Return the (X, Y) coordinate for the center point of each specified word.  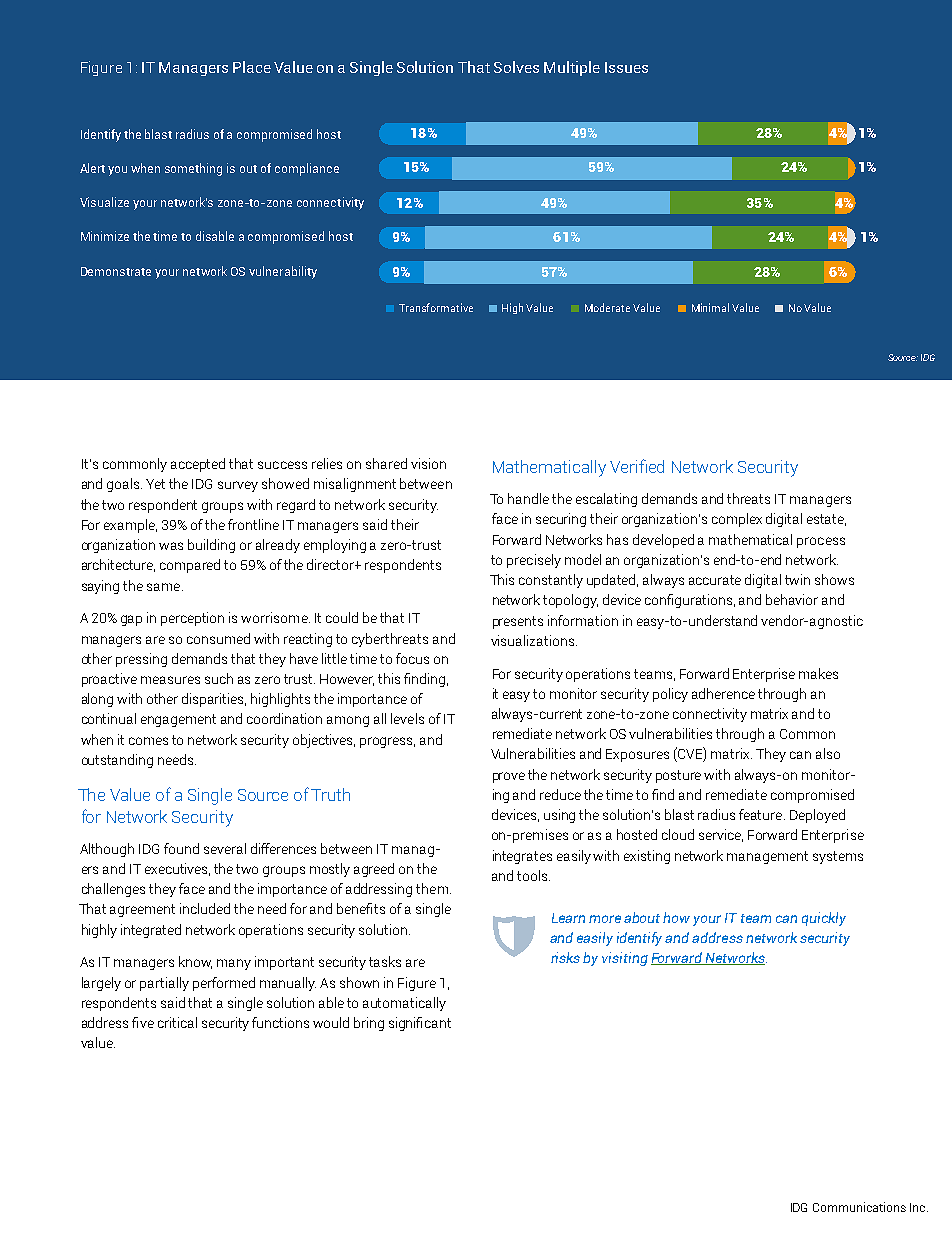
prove (509, 777)
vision (428, 463)
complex (737, 520)
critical (177, 1022)
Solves (516, 67)
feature (760, 814)
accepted (198, 465)
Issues (626, 67)
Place (252, 67)
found (181, 848)
